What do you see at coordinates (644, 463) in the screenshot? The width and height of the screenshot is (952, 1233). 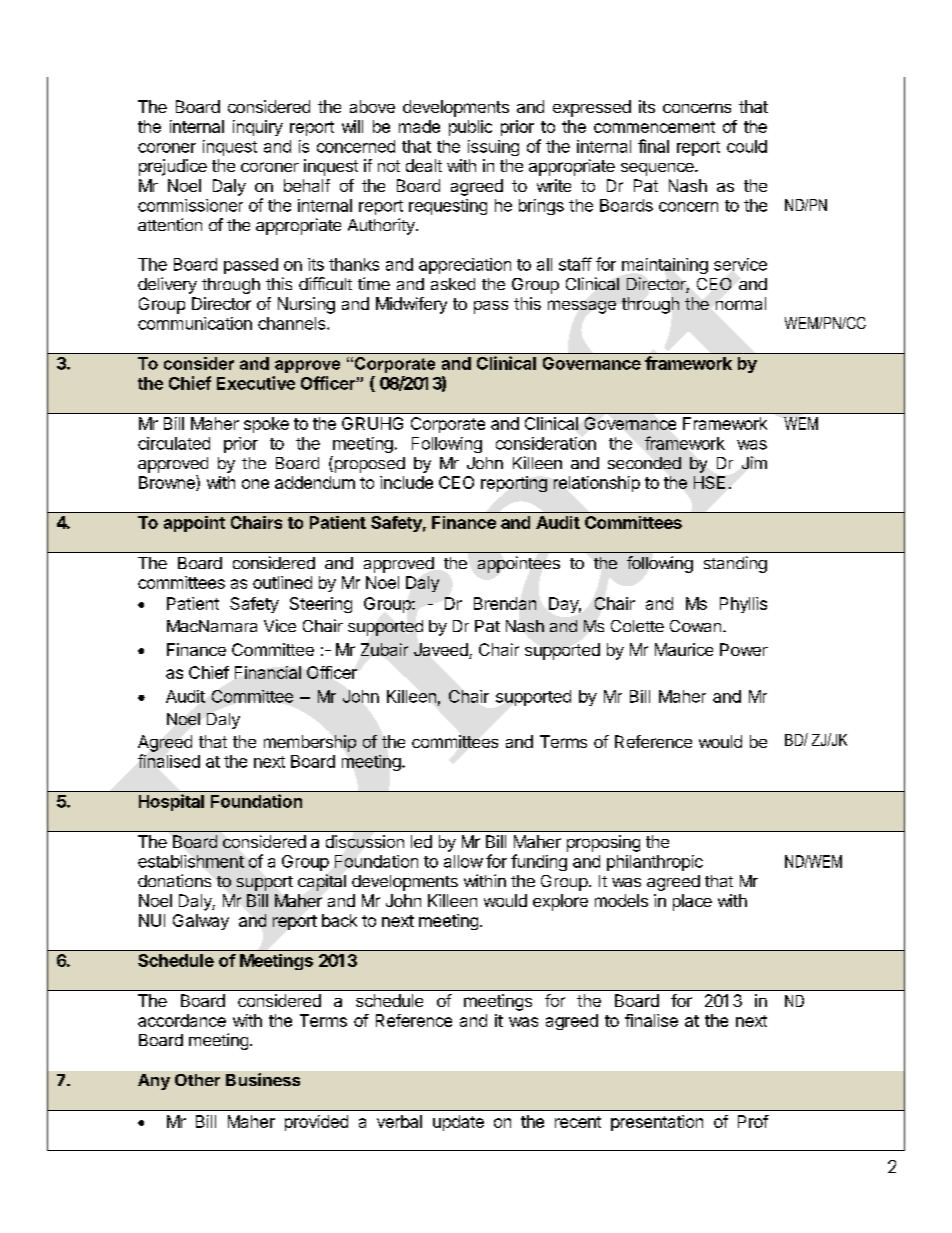 I see `seconded` at bounding box center [644, 463].
